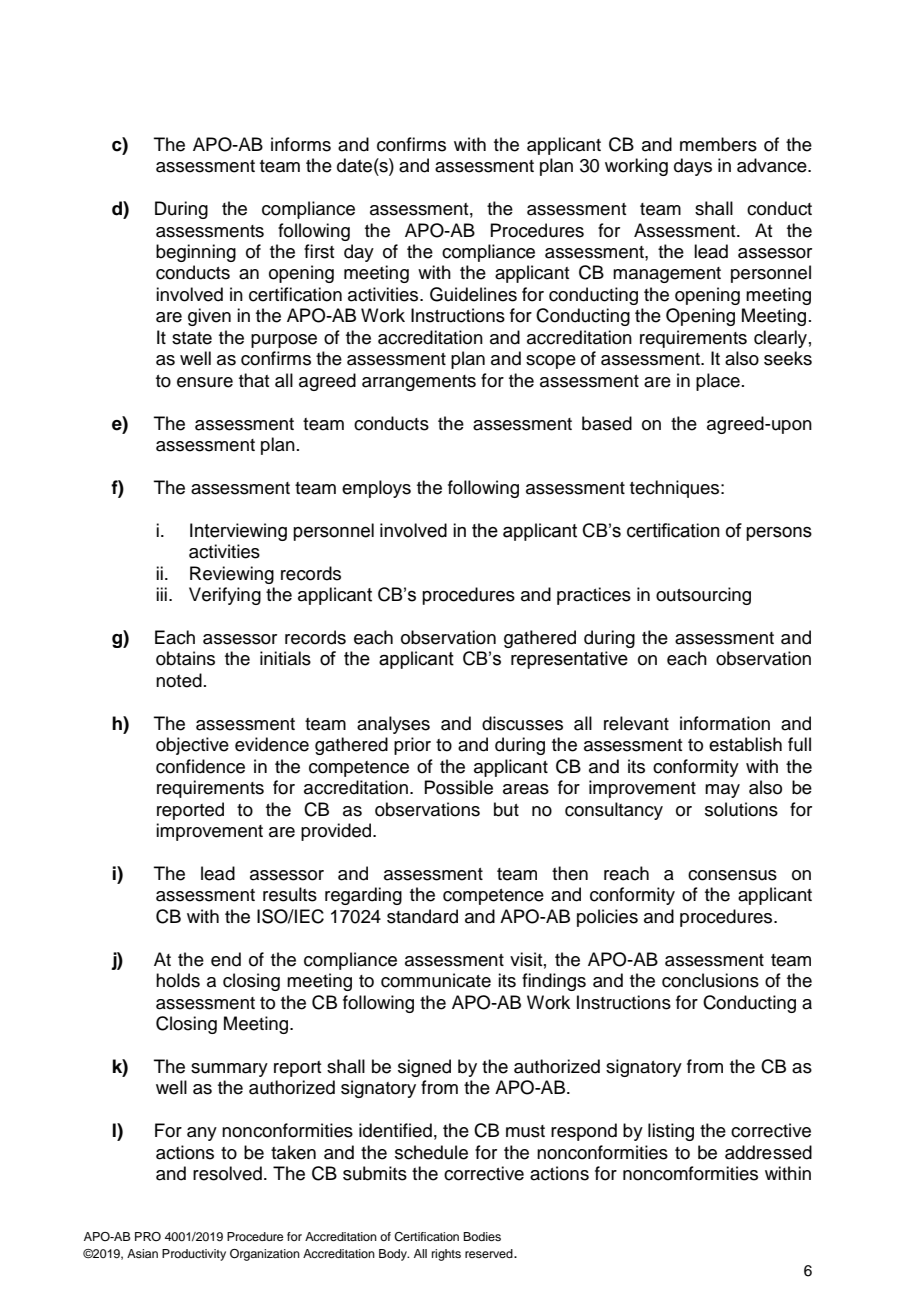  I want to click on Guidelines, so click(473, 294).
